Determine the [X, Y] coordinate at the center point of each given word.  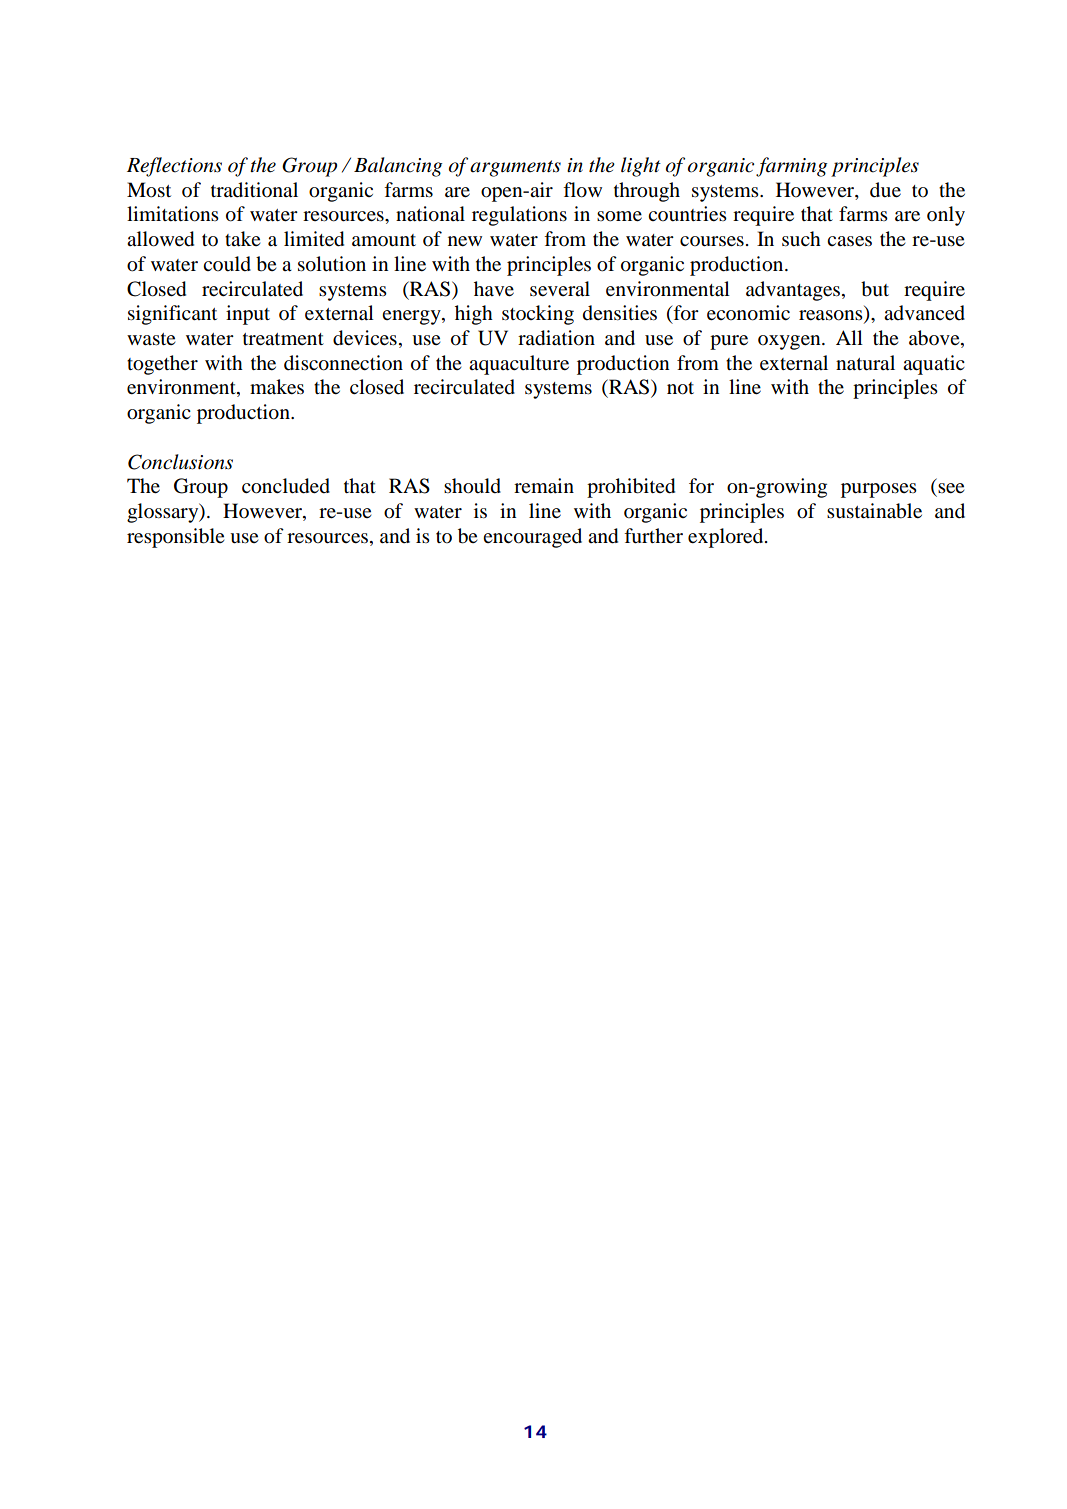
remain [544, 485]
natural [865, 363]
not [680, 388]
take [242, 239]
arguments [515, 168]
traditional [254, 190]
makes [277, 387]
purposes [879, 490]
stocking [538, 315]
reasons [832, 316]
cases [849, 241]
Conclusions [180, 462]
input [248, 315]
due [885, 190]
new [465, 241]
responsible [175, 538]
